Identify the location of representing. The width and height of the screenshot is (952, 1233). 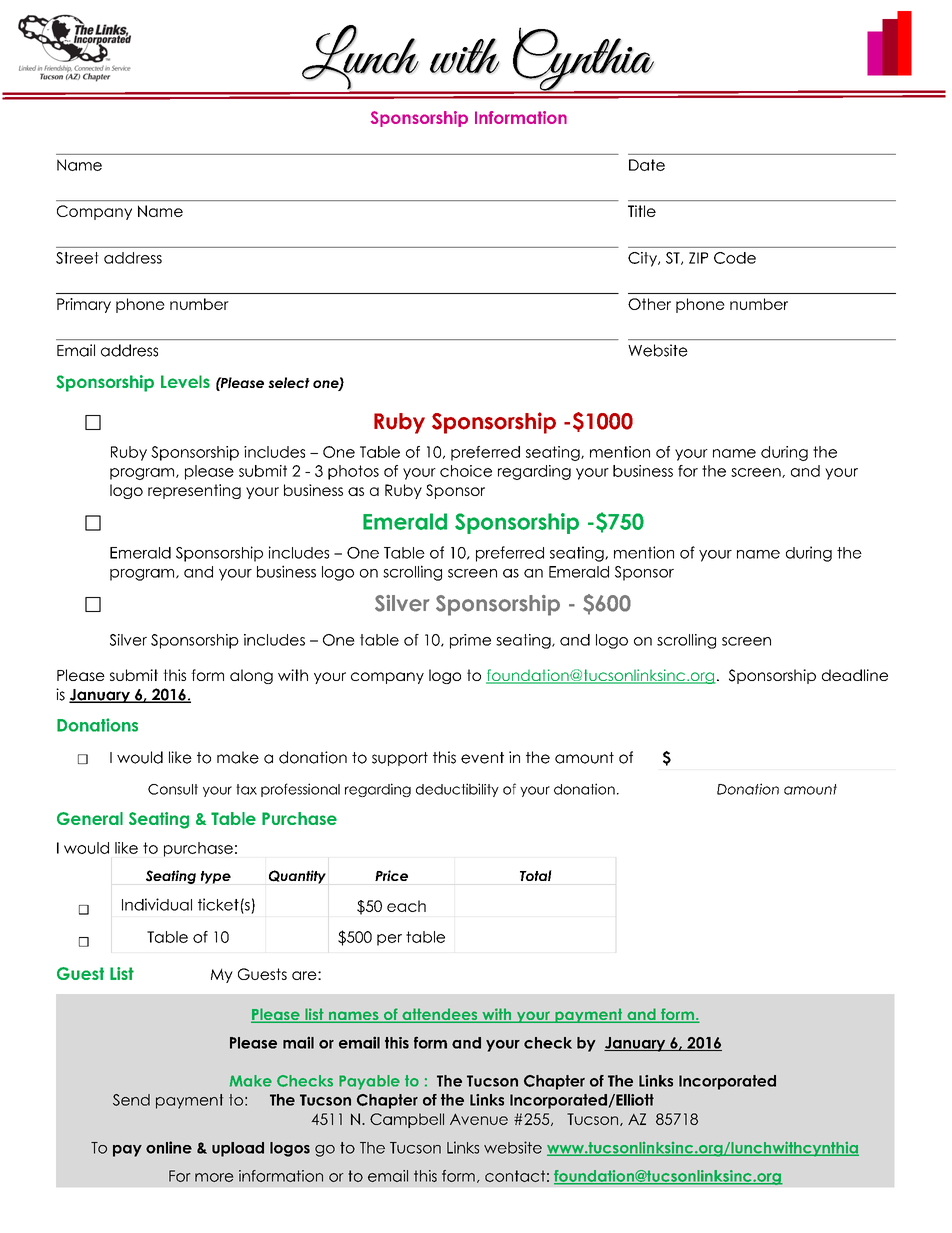
(194, 491).
